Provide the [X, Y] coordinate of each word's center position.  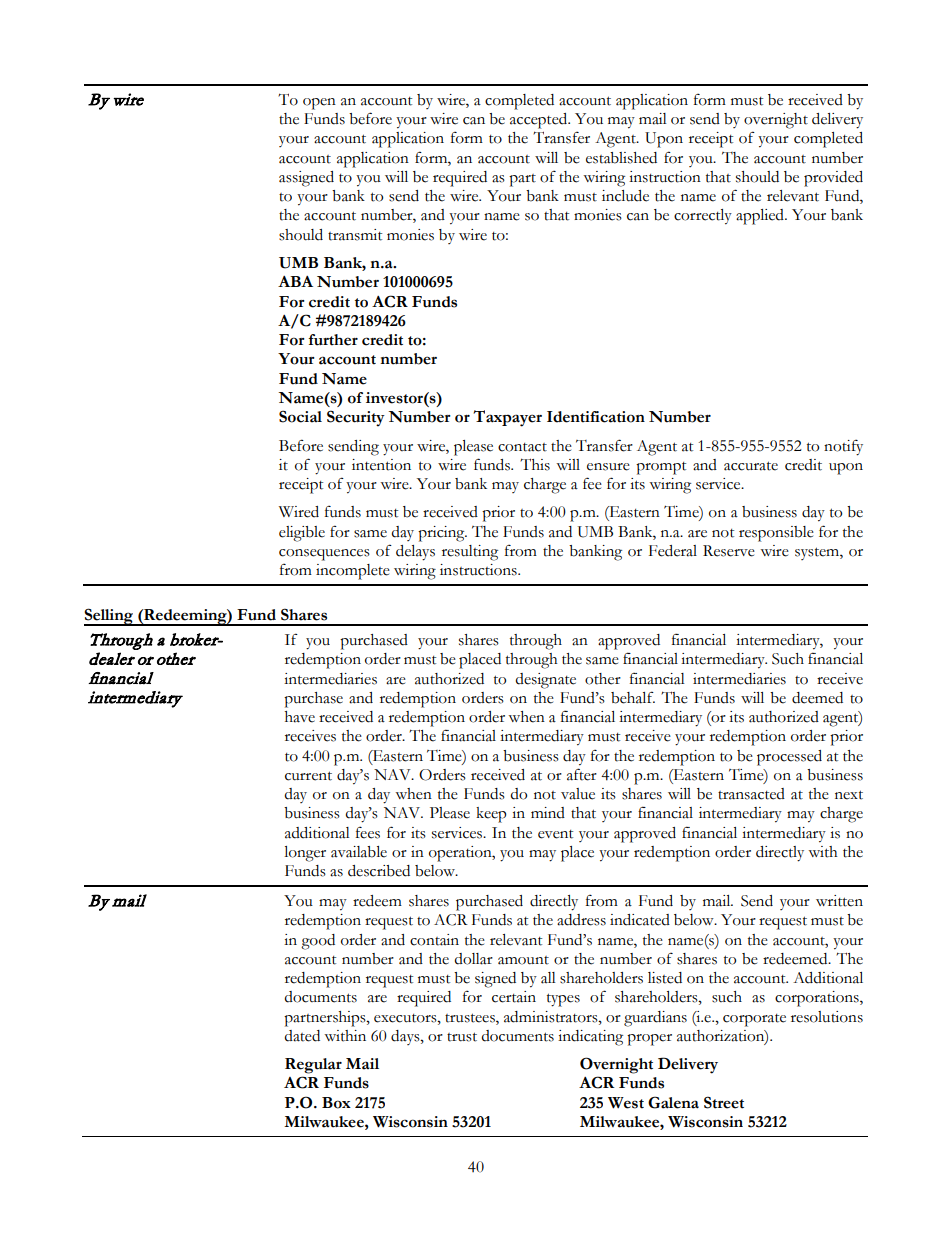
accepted [540, 121]
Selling [110, 617]
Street [724, 1102]
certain [514, 997]
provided [833, 179]
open [319, 104]
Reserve [729, 551]
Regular [313, 1066]
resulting [470, 553]
